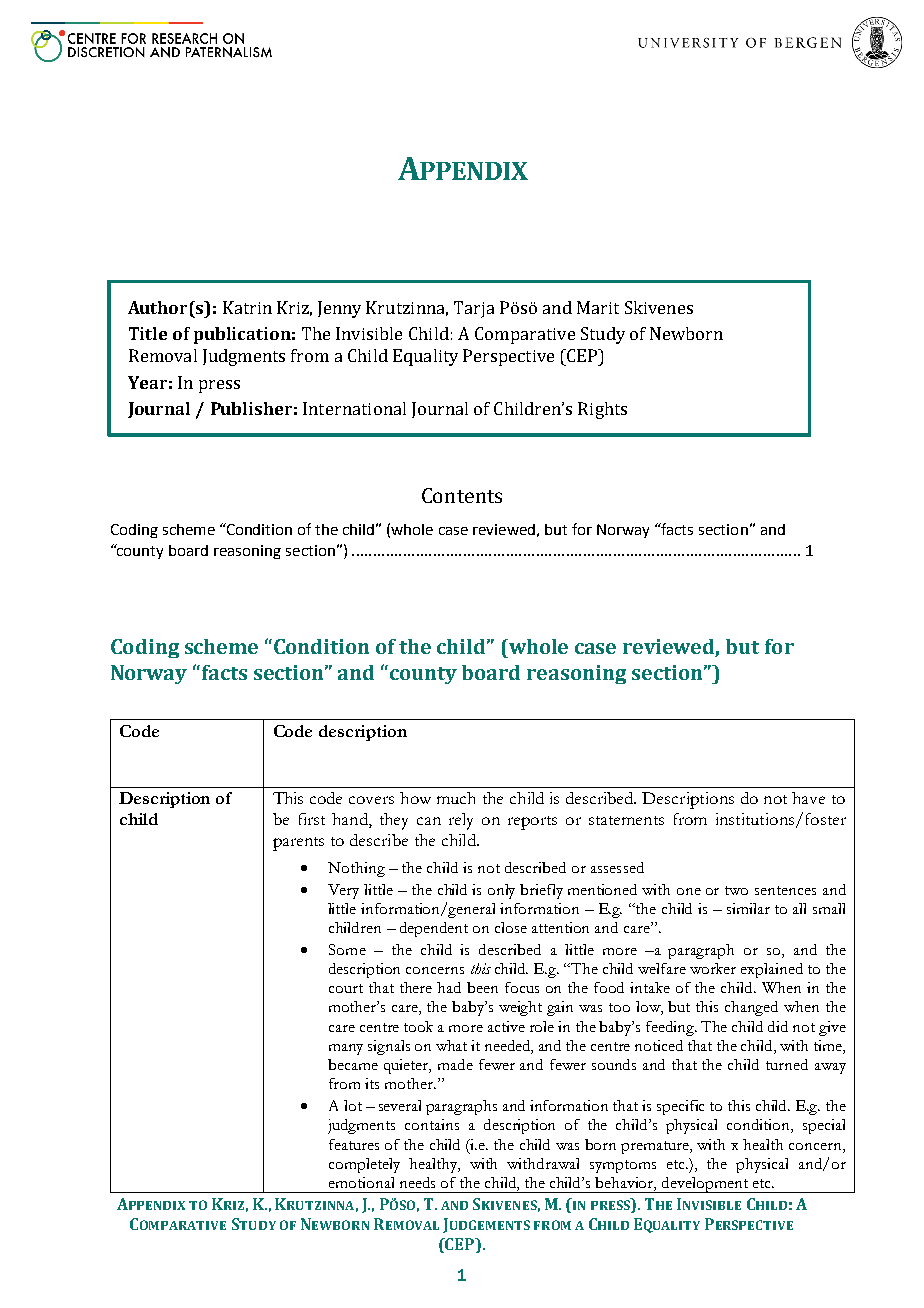 This page has height=1308, width=924. I want to click on have, so click(808, 798).
